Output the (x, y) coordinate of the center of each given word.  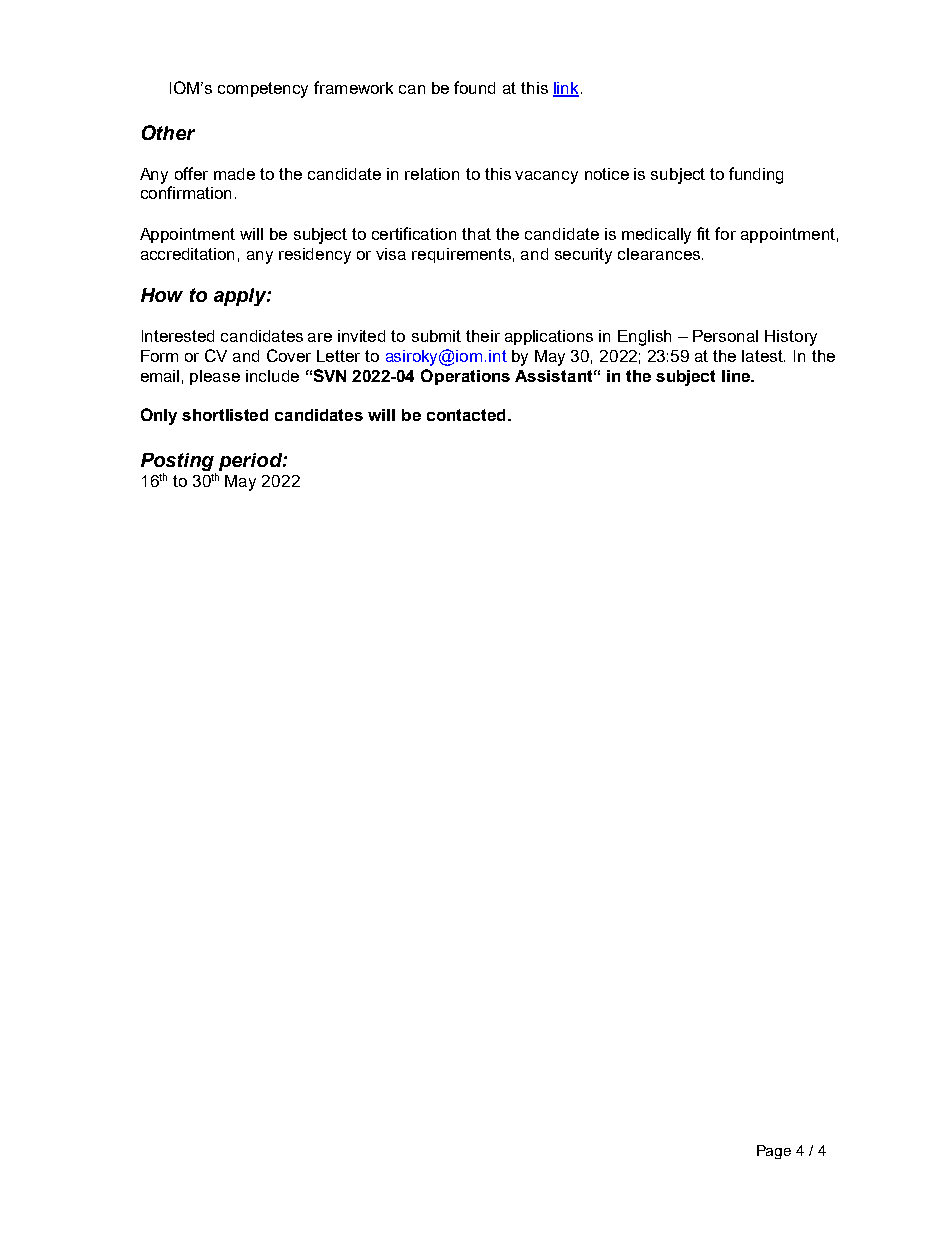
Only (159, 416)
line (737, 376)
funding (756, 175)
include (272, 376)
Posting (178, 463)
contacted (466, 415)
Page (774, 1152)
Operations (465, 377)
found (474, 87)
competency (263, 90)
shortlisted (225, 415)
